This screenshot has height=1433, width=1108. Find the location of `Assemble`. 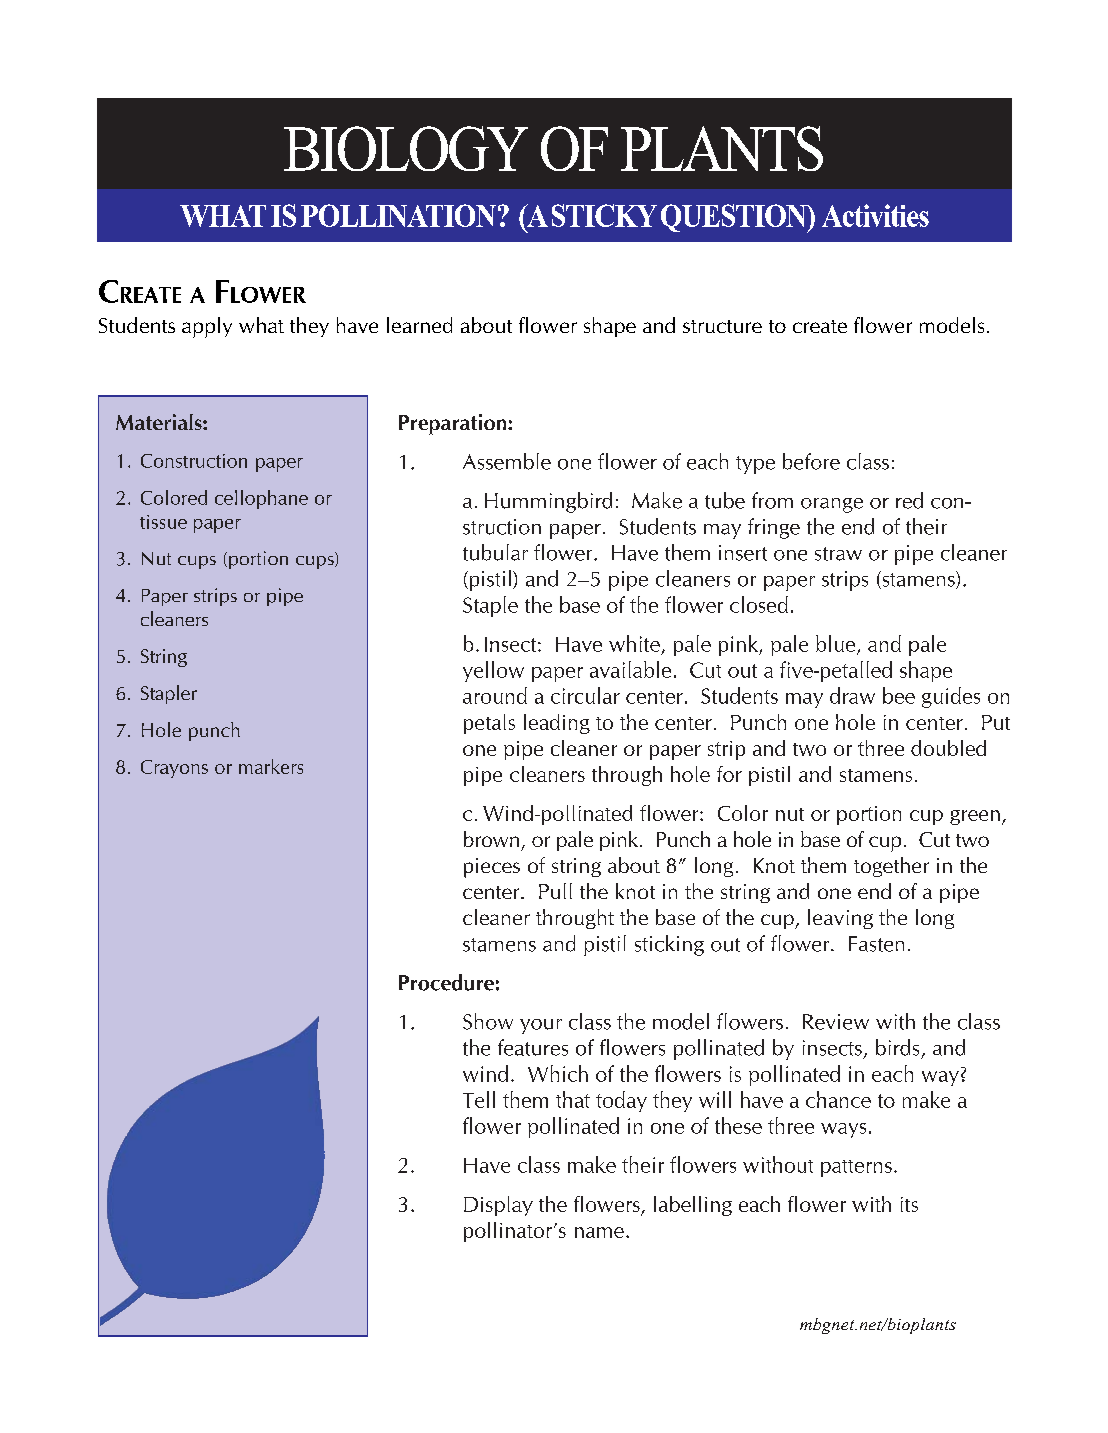

Assemble is located at coordinates (507, 461).
